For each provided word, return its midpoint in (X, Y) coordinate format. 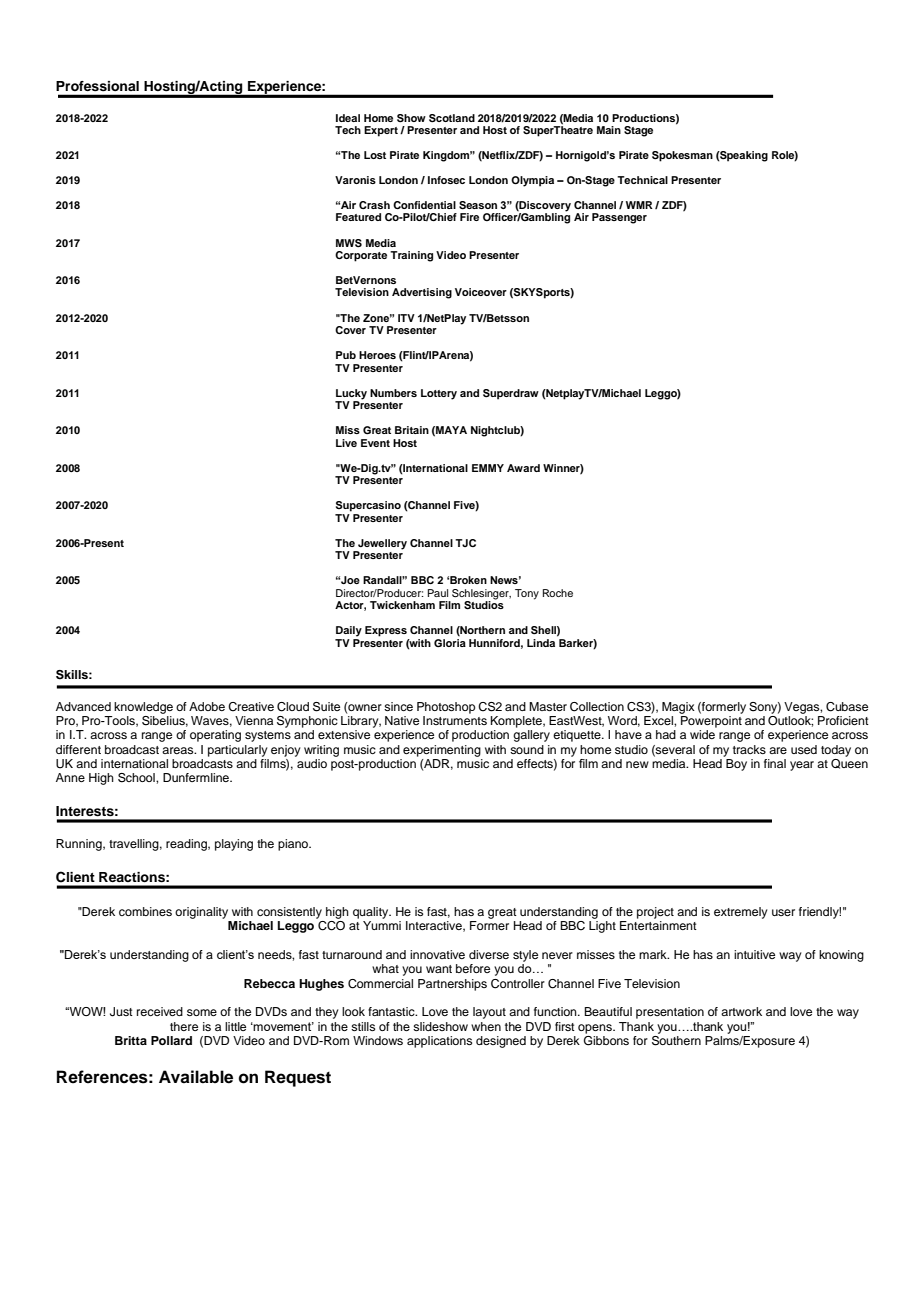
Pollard (171, 1040)
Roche (558, 593)
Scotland (452, 118)
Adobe (207, 706)
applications (439, 1042)
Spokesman (682, 156)
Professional (97, 86)
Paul (438, 593)
